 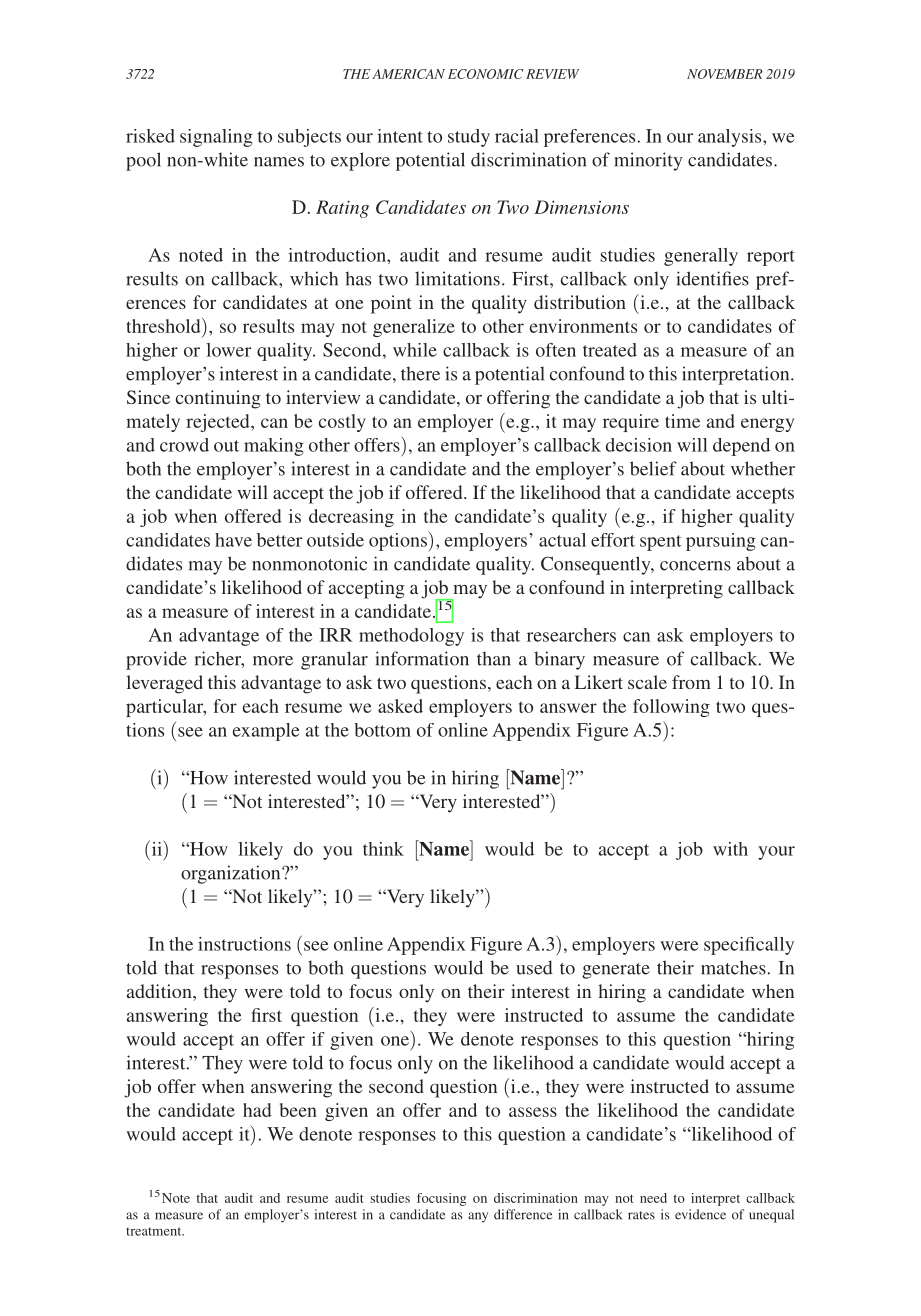 What do you see at coordinates (734, 967) in the screenshot?
I see `matches` at bounding box center [734, 967].
